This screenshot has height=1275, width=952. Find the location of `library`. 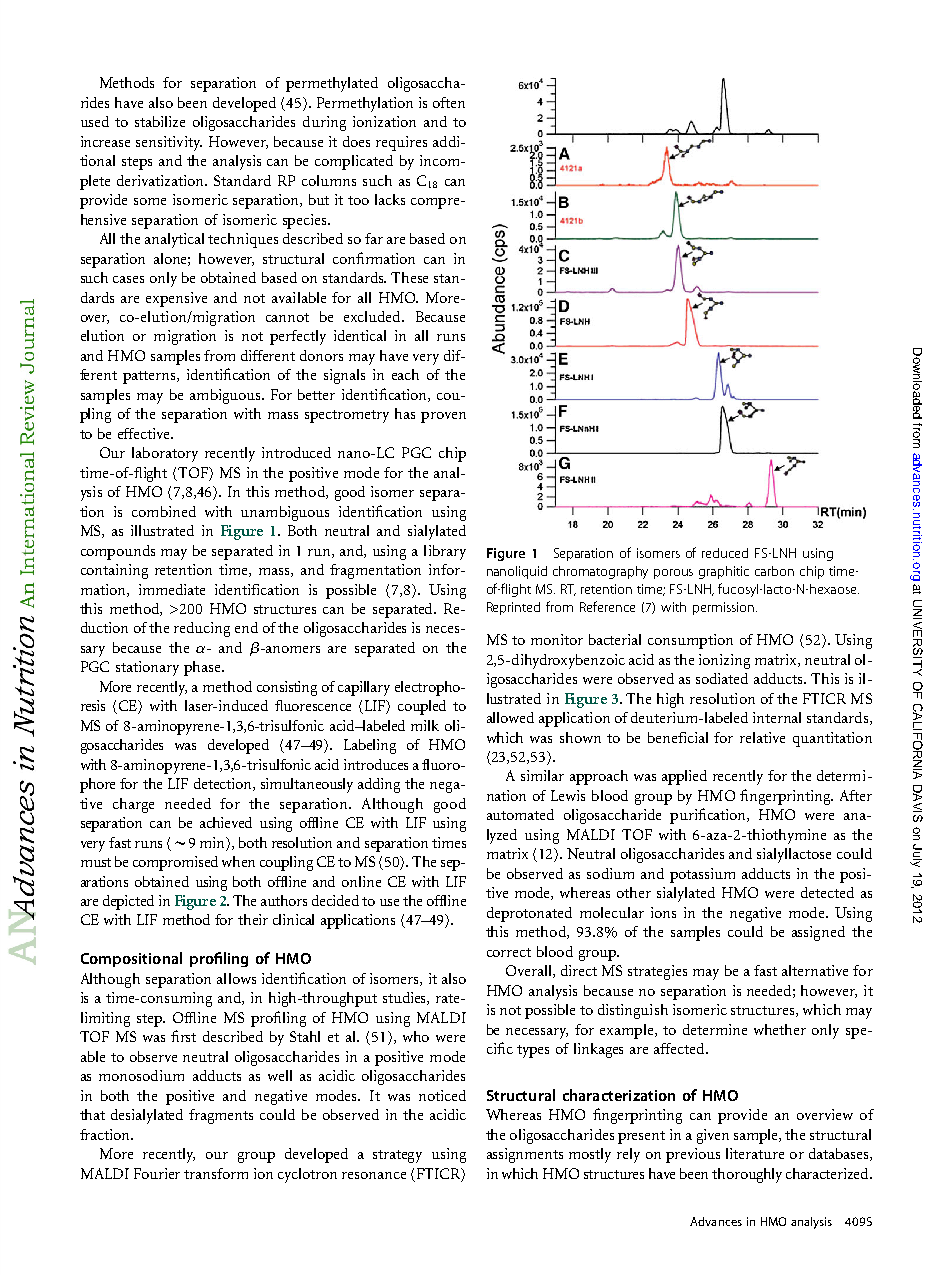

library is located at coordinates (445, 552).
